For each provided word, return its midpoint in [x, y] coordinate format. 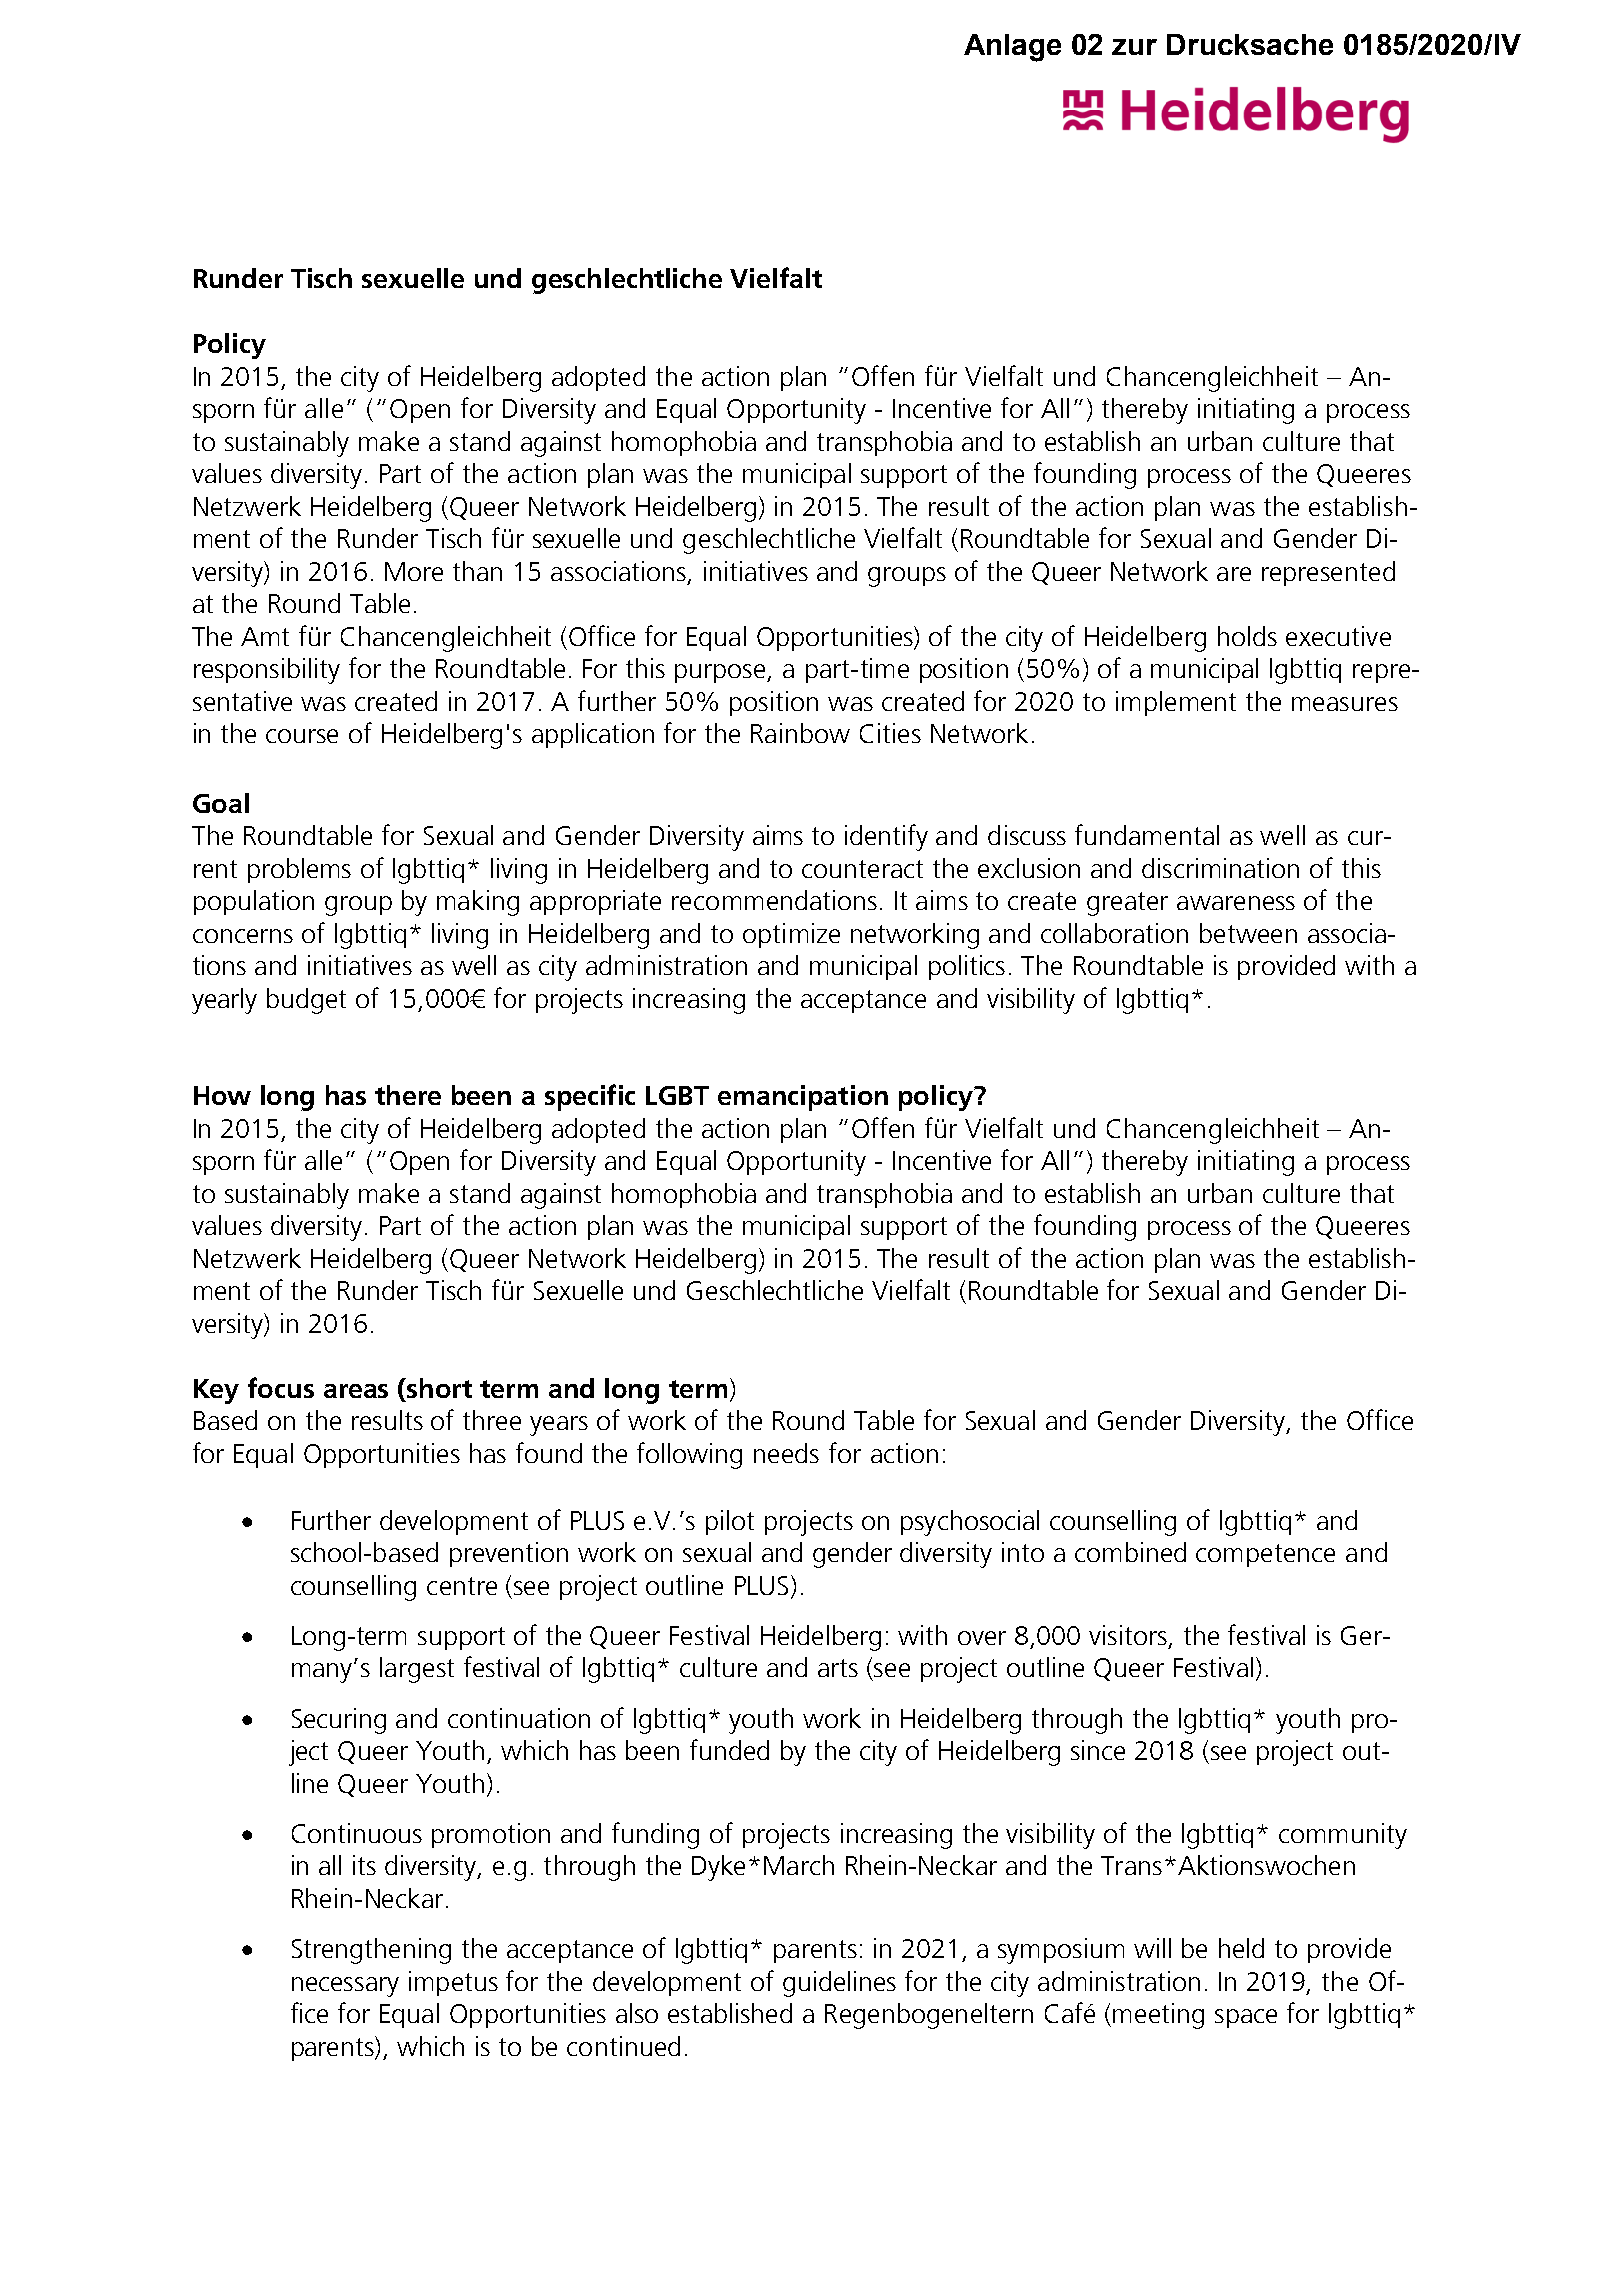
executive [1338, 636]
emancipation [803, 1098]
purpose [721, 673]
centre [462, 1586]
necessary [345, 1987]
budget [306, 1001]
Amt [265, 636]
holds [1247, 636]
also [637, 2013]
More [414, 571]
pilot [730, 1522]
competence [1265, 1555]
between [1248, 933]
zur [1134, 47]
